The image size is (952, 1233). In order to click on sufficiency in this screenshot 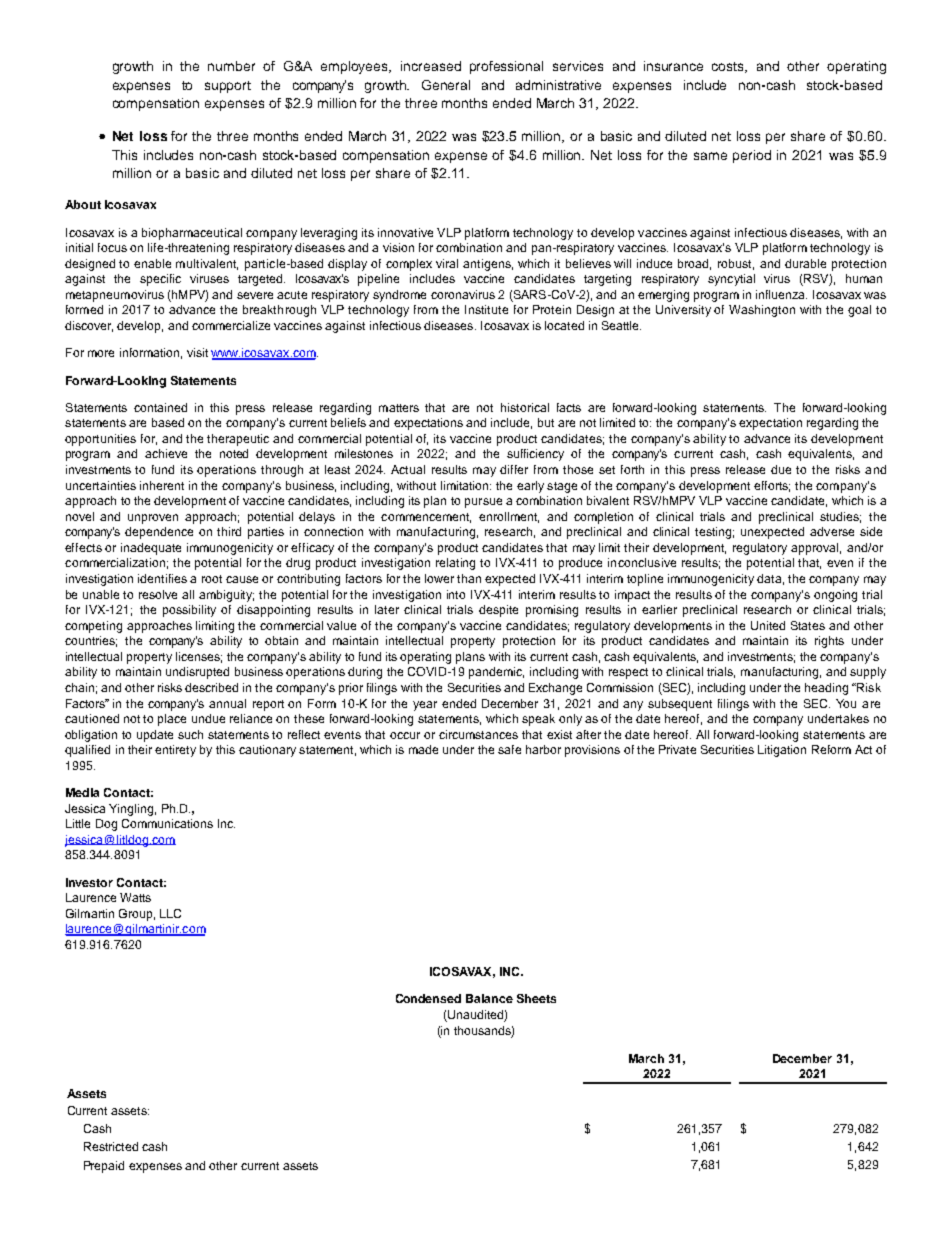, I will do `click(535, 455)`.
